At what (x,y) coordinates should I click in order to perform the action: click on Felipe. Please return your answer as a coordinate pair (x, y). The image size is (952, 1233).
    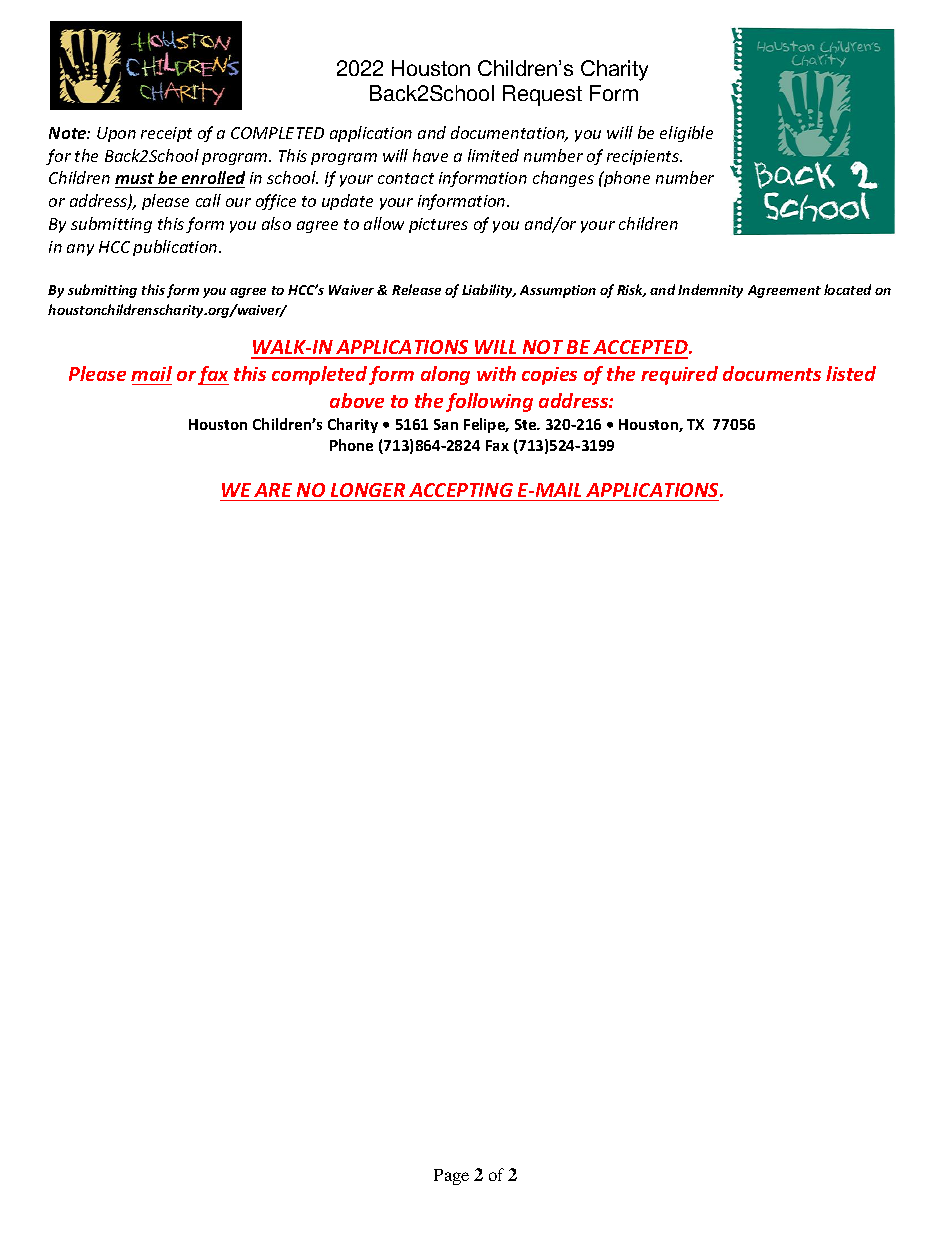
    Looking at the image, I should click on (486, 425).
